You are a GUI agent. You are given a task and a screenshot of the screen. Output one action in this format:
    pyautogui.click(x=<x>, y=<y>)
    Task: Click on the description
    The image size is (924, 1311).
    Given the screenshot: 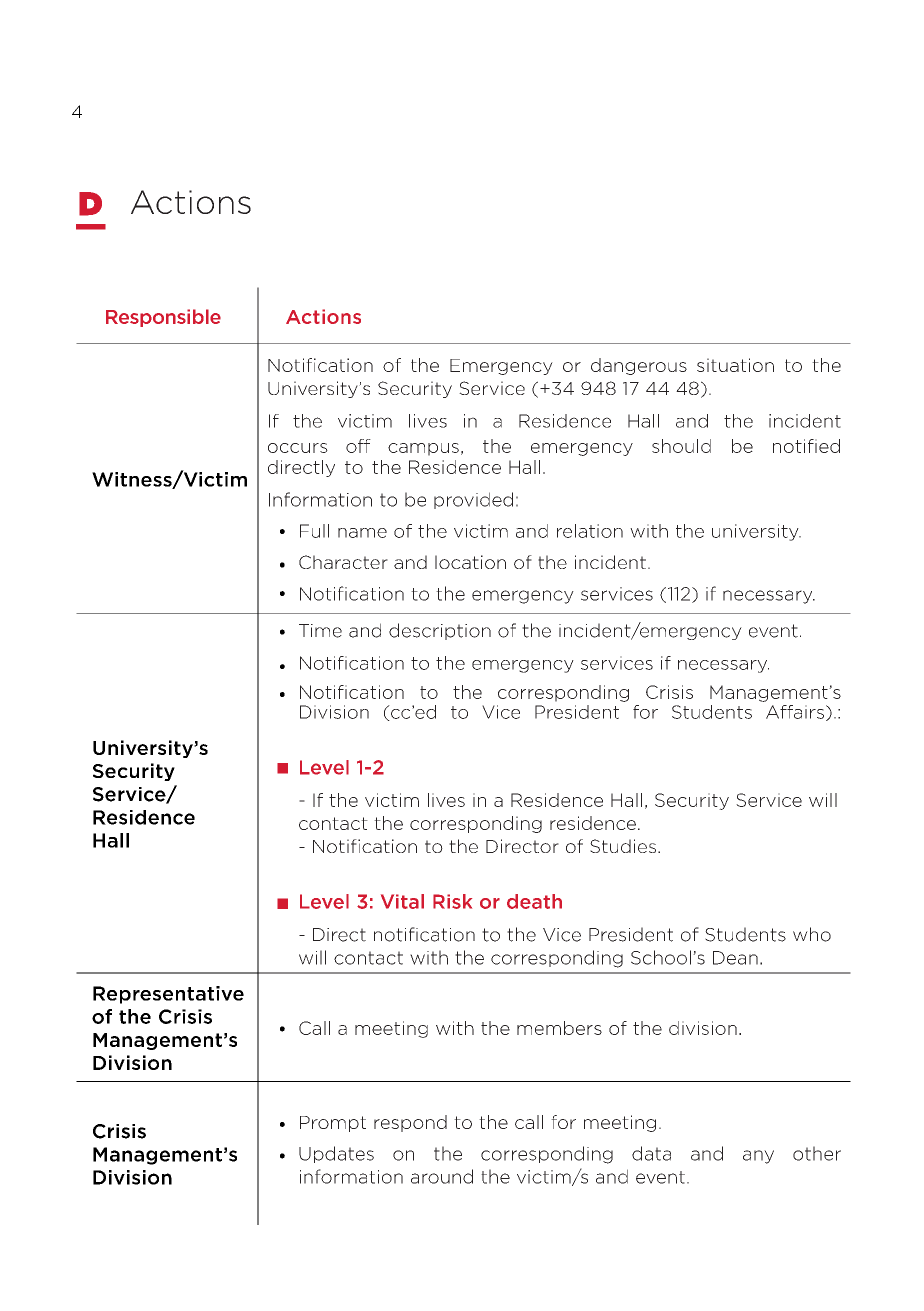 What is the action you would take?
    pyautogui.click(x=440, y=631)
